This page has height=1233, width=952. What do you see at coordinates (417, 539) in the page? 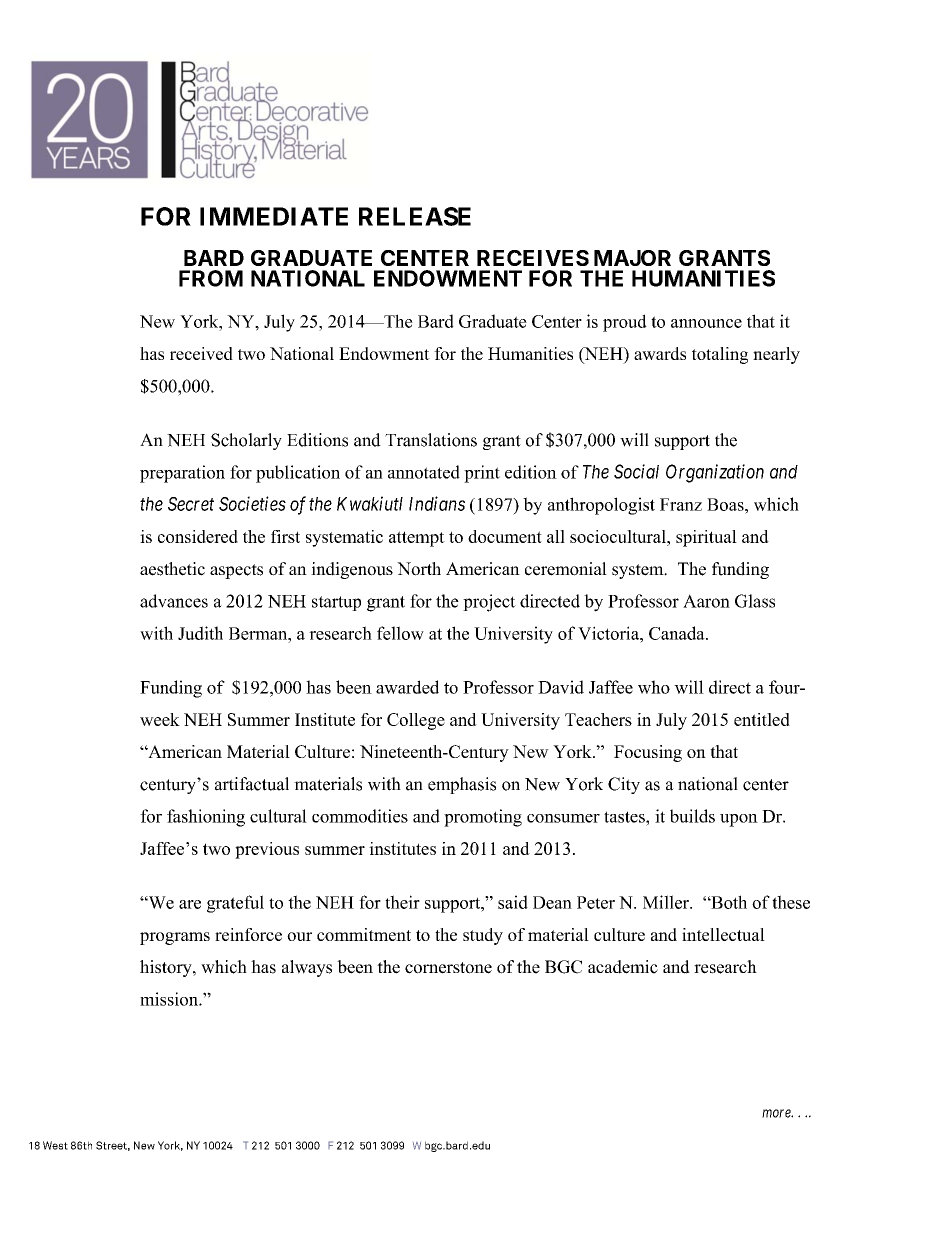
I see `attempt` at bounding box center [417, 539].
